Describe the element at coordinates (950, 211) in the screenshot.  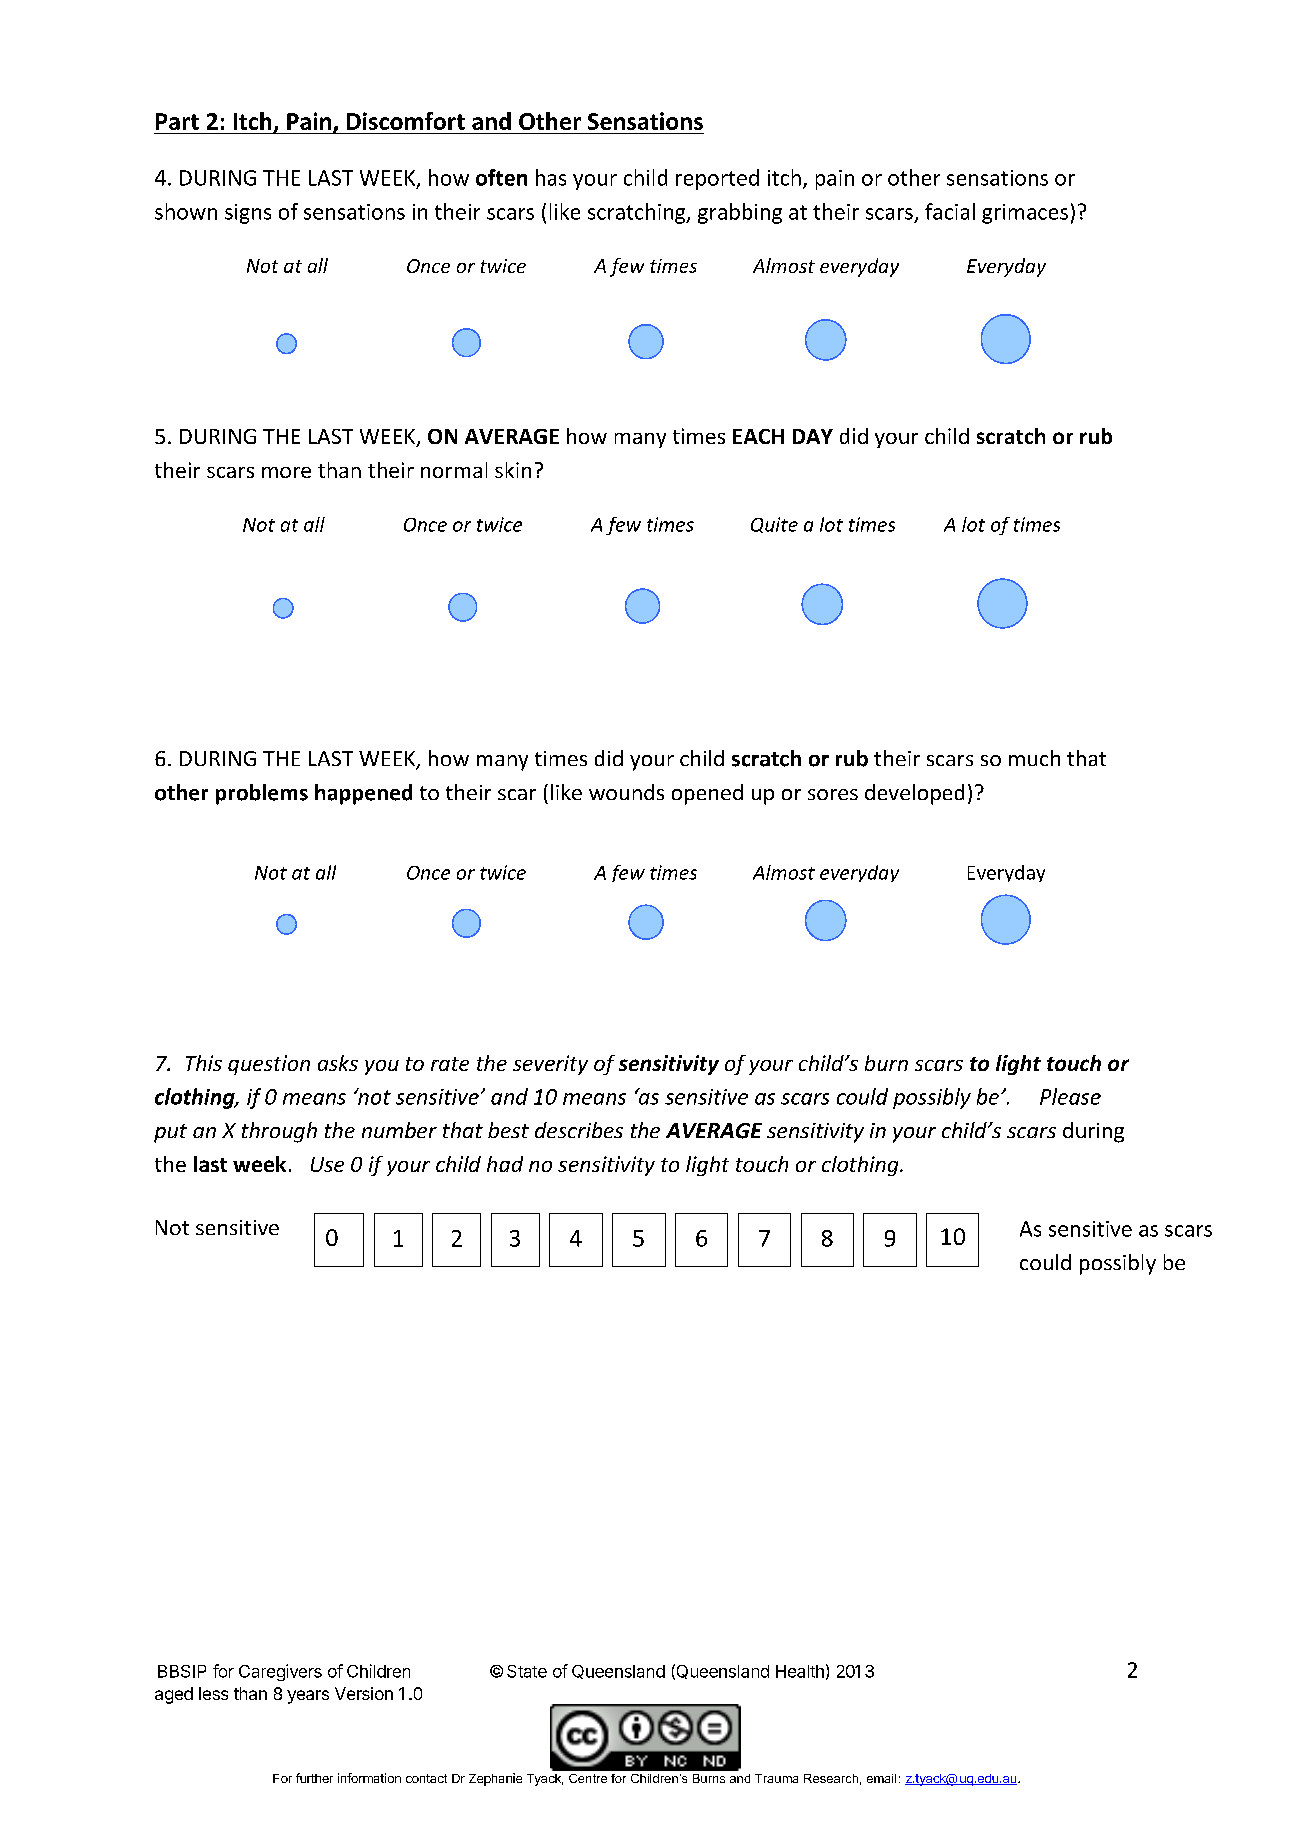
I see `facial` at that location.
